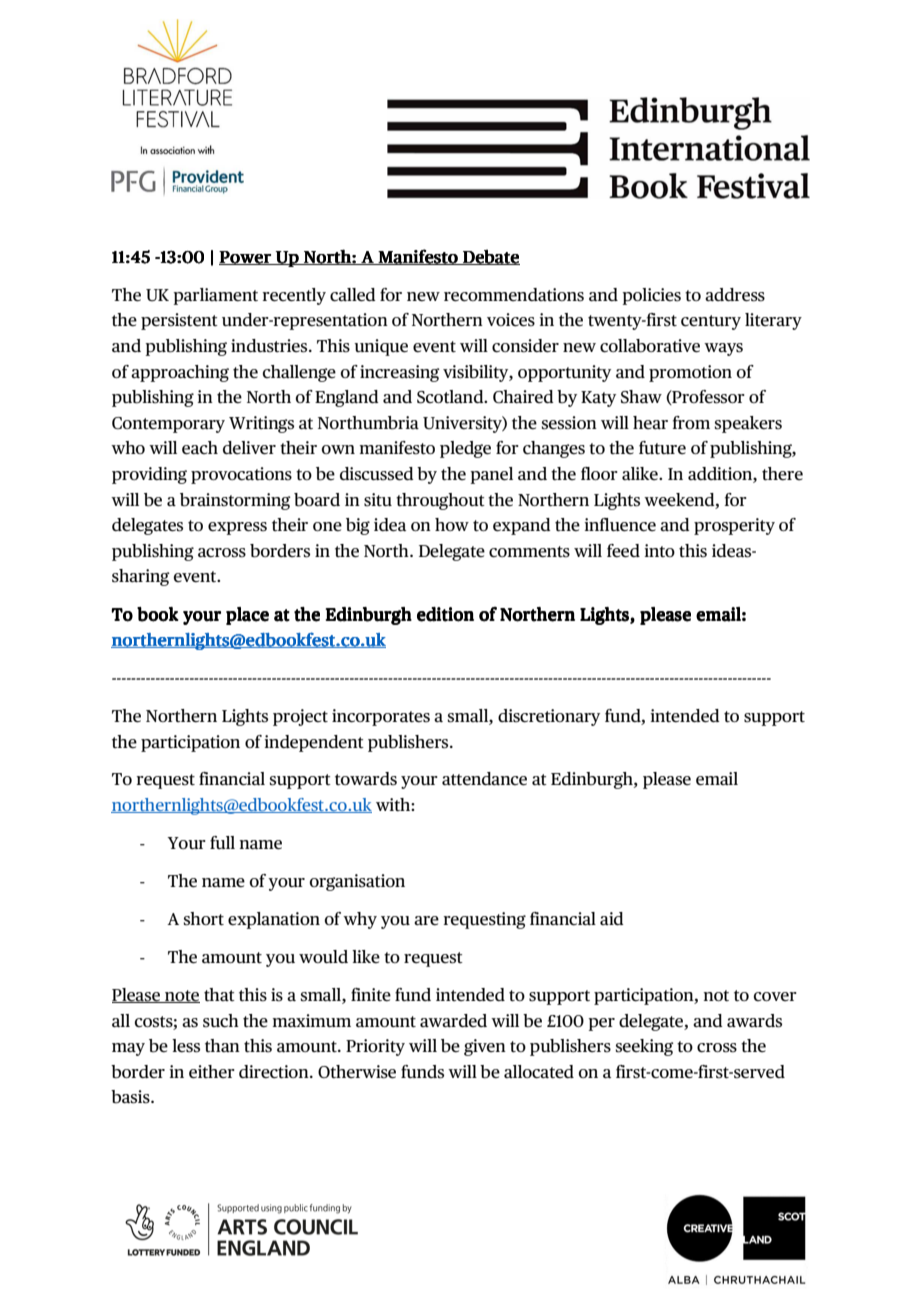  I want to click on century, so click(711, 322).
